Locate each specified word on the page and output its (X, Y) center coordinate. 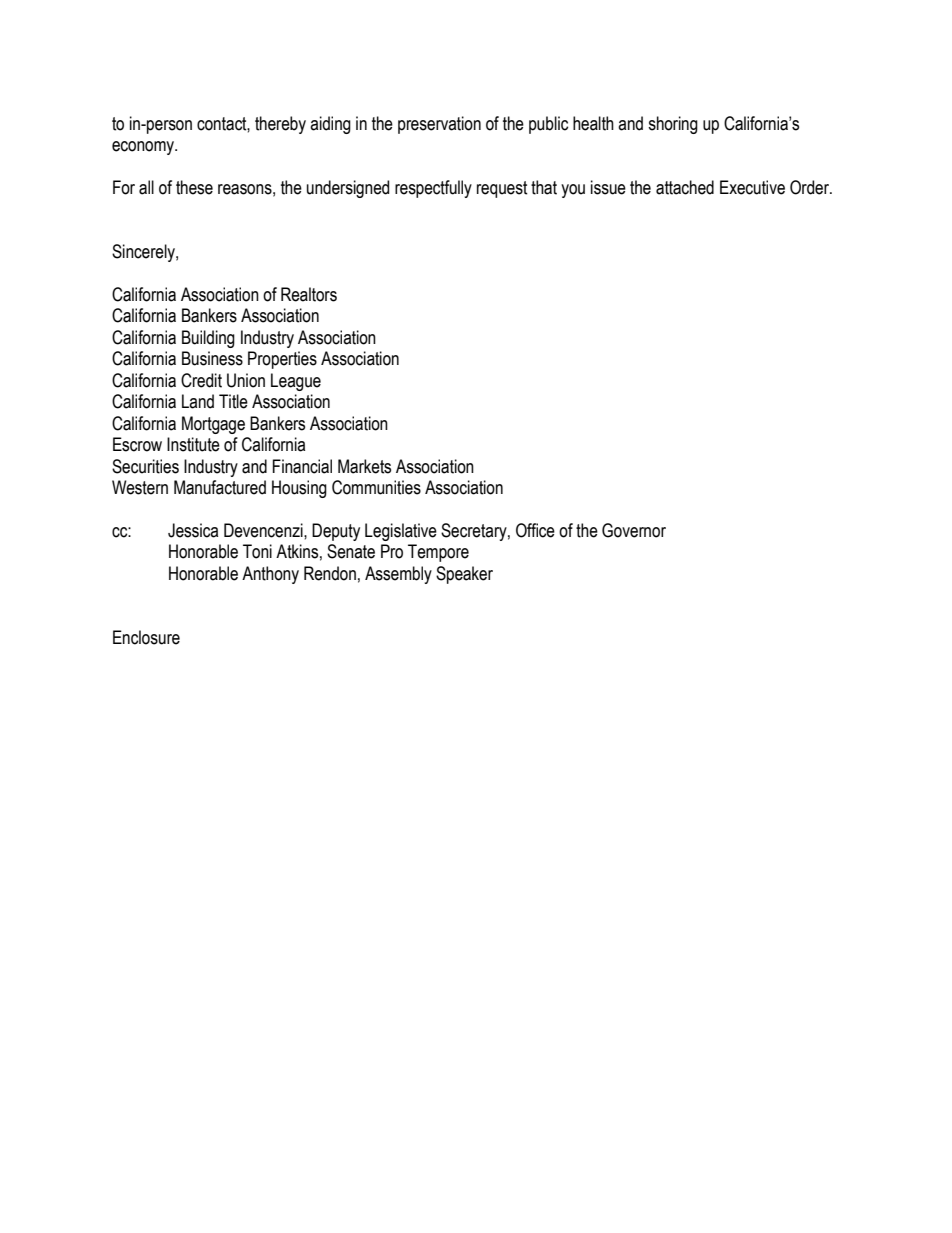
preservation (439, 125)
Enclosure (146, 637)
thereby (280, 125)
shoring (673, 125)
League (296, 382)
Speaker (464, 575)
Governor (634, 530)
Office (535, 530)
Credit (201, 380)
